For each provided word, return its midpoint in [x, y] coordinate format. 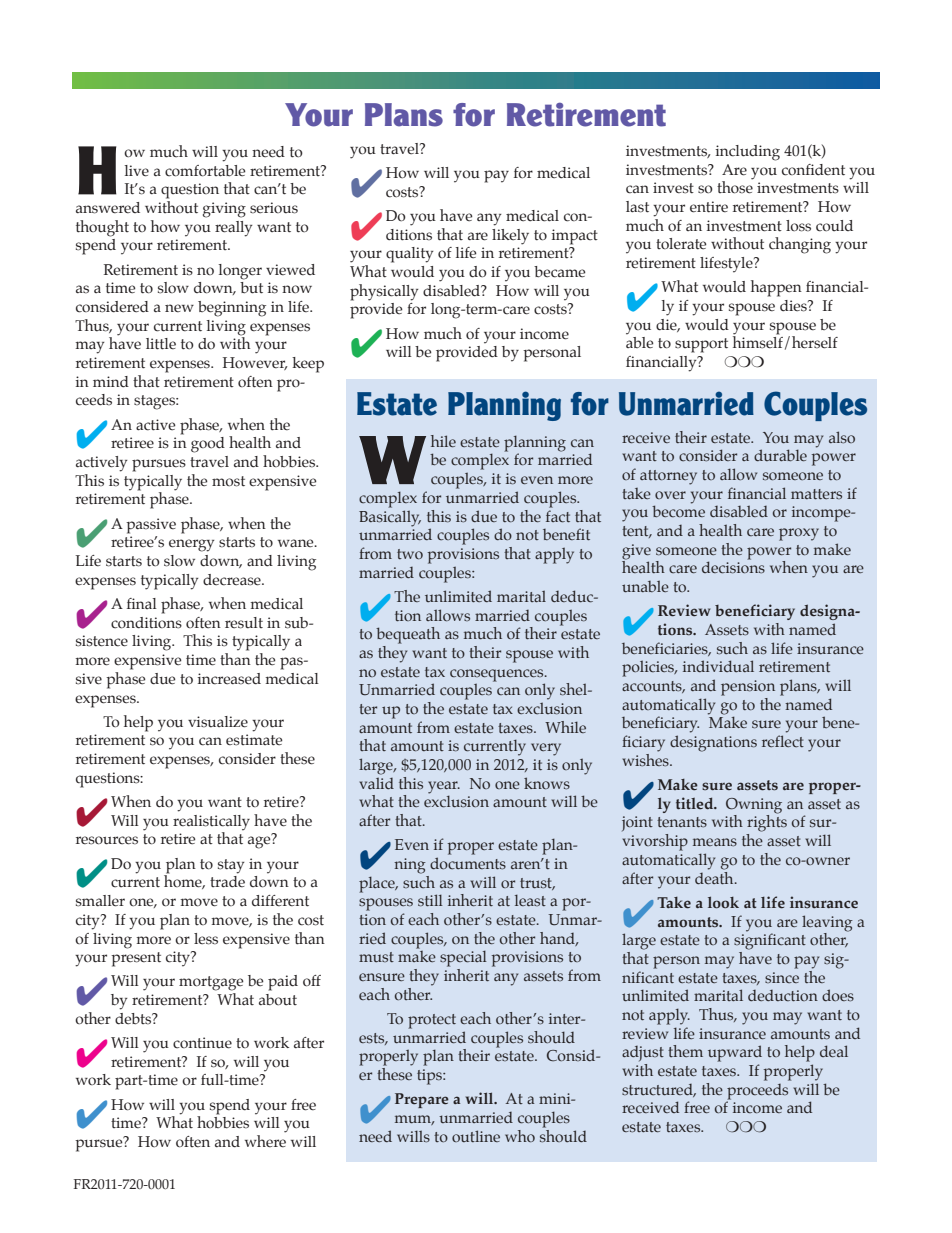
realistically [211, 823]
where [265, 1141]
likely [510, 237]
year [444, 787]
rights [767, 822]
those [735, 186]
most [228, 481]
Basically [390, 518]
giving [224, 210]
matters [816, 494]
